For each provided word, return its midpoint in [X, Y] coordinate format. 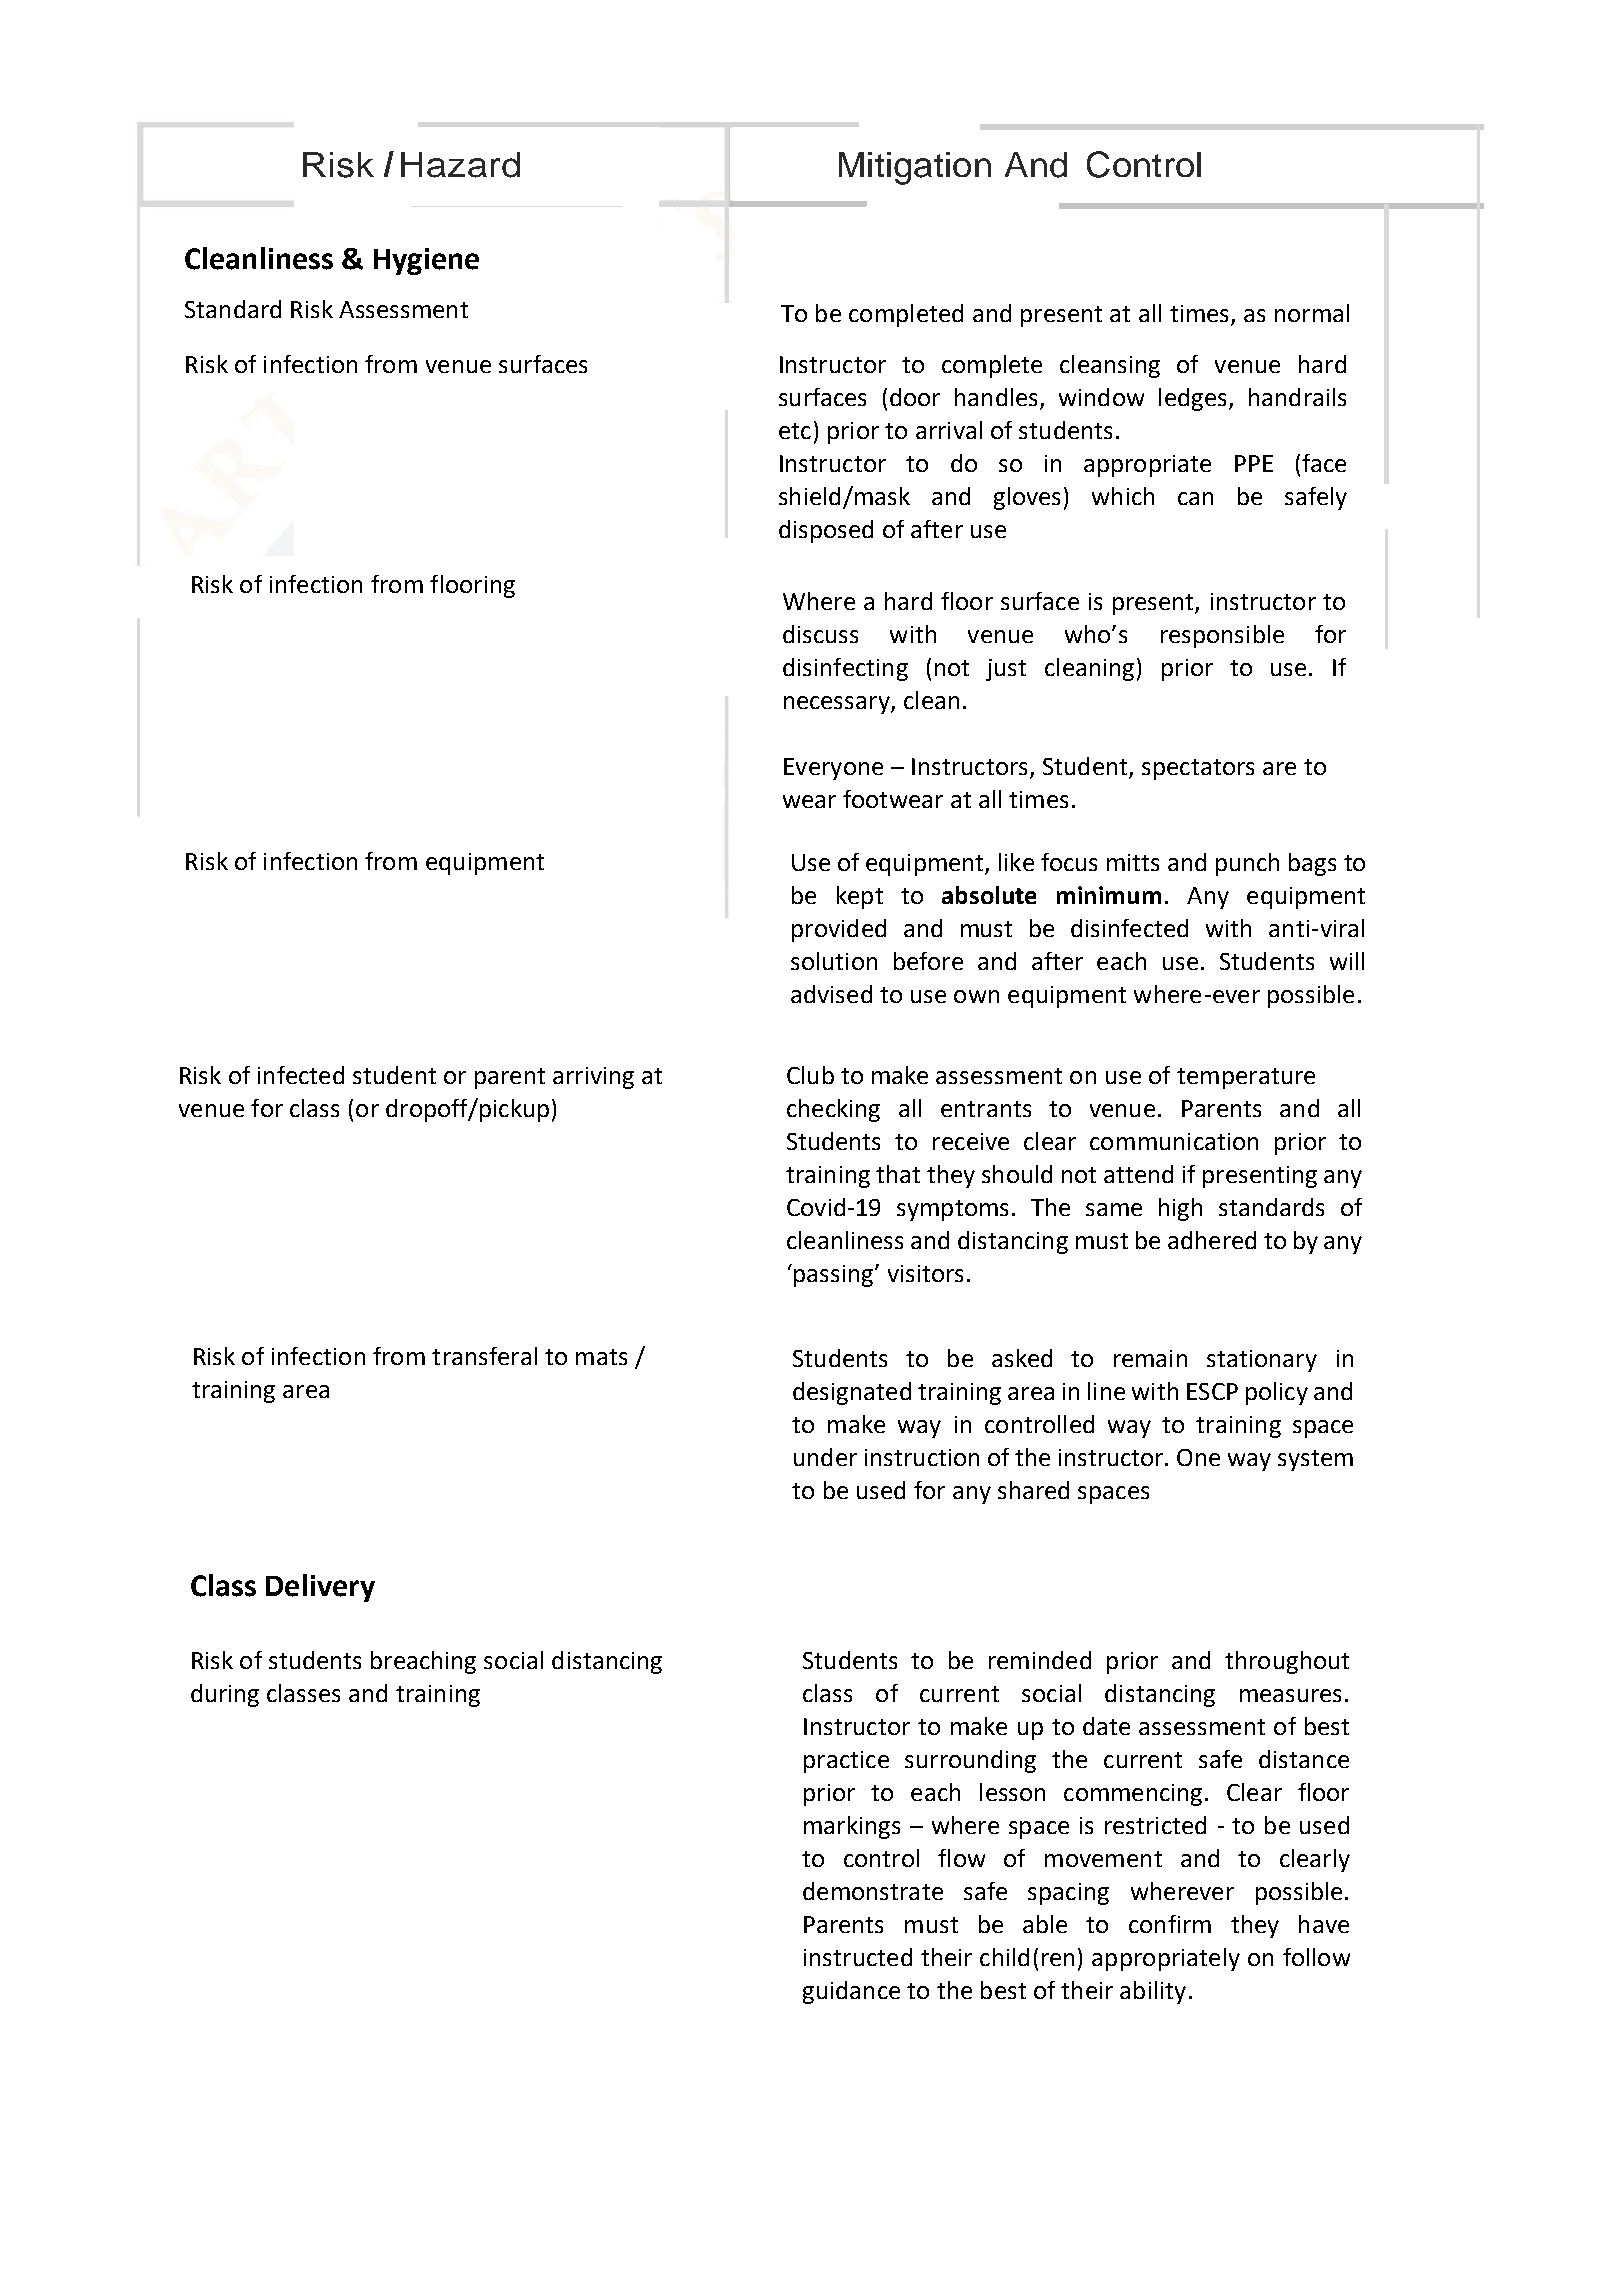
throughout [1287, 1662]
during [225, 1695]
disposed [826, 531]
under [825, 1457]
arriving [593, 1078]
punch [1247, 864]
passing [835, 1276]
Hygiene [426, 261]
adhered [1212, 1240]
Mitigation [915, 168]
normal [1312, 313]
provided [839, 930]
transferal [484, 1356]
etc [795, 431]
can [1195, 498]
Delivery [320, 1588]
